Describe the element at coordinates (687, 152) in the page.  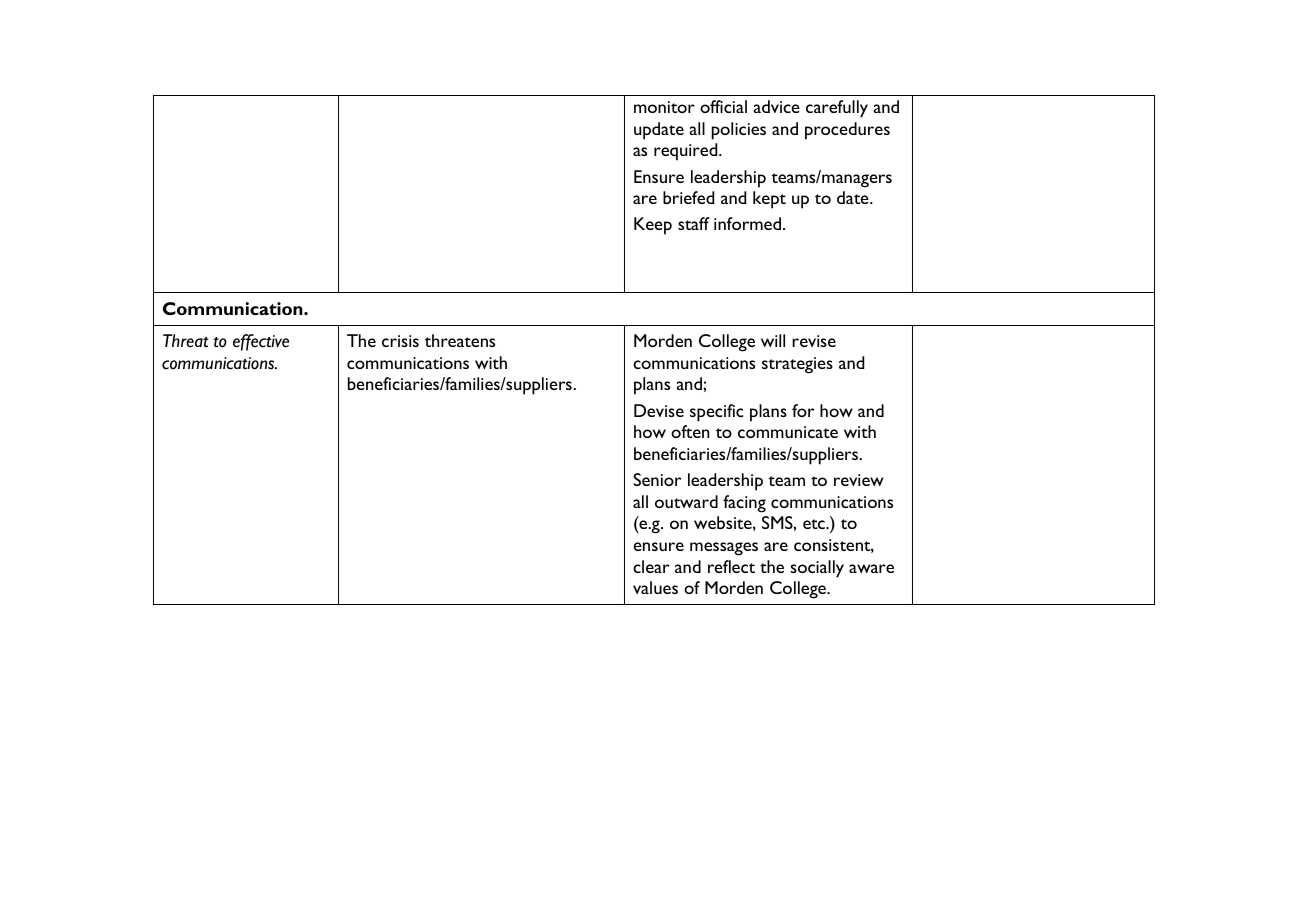
I see `required` at that location.
